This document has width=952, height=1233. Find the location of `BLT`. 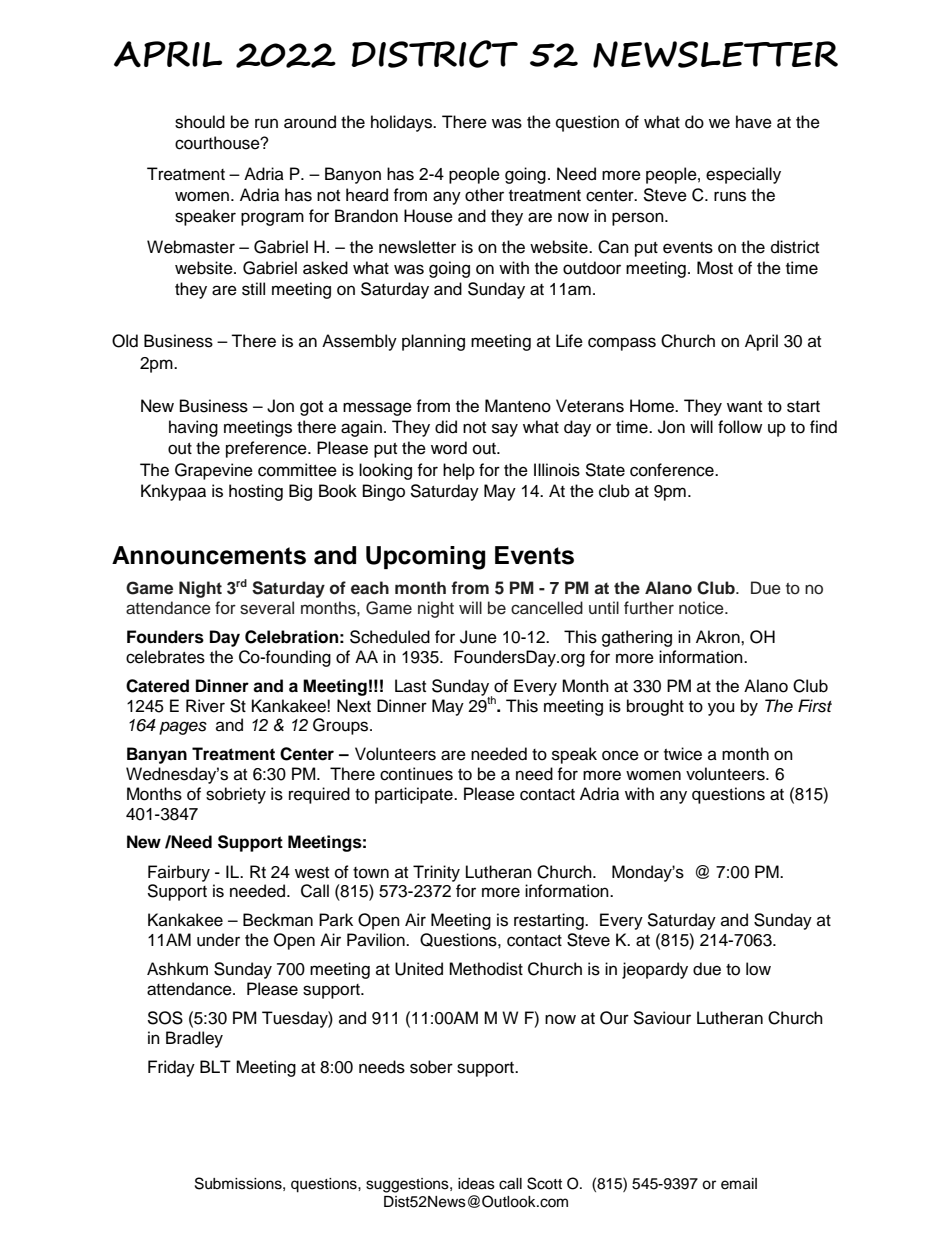

BLT is located at coordinates (215, 1066).
